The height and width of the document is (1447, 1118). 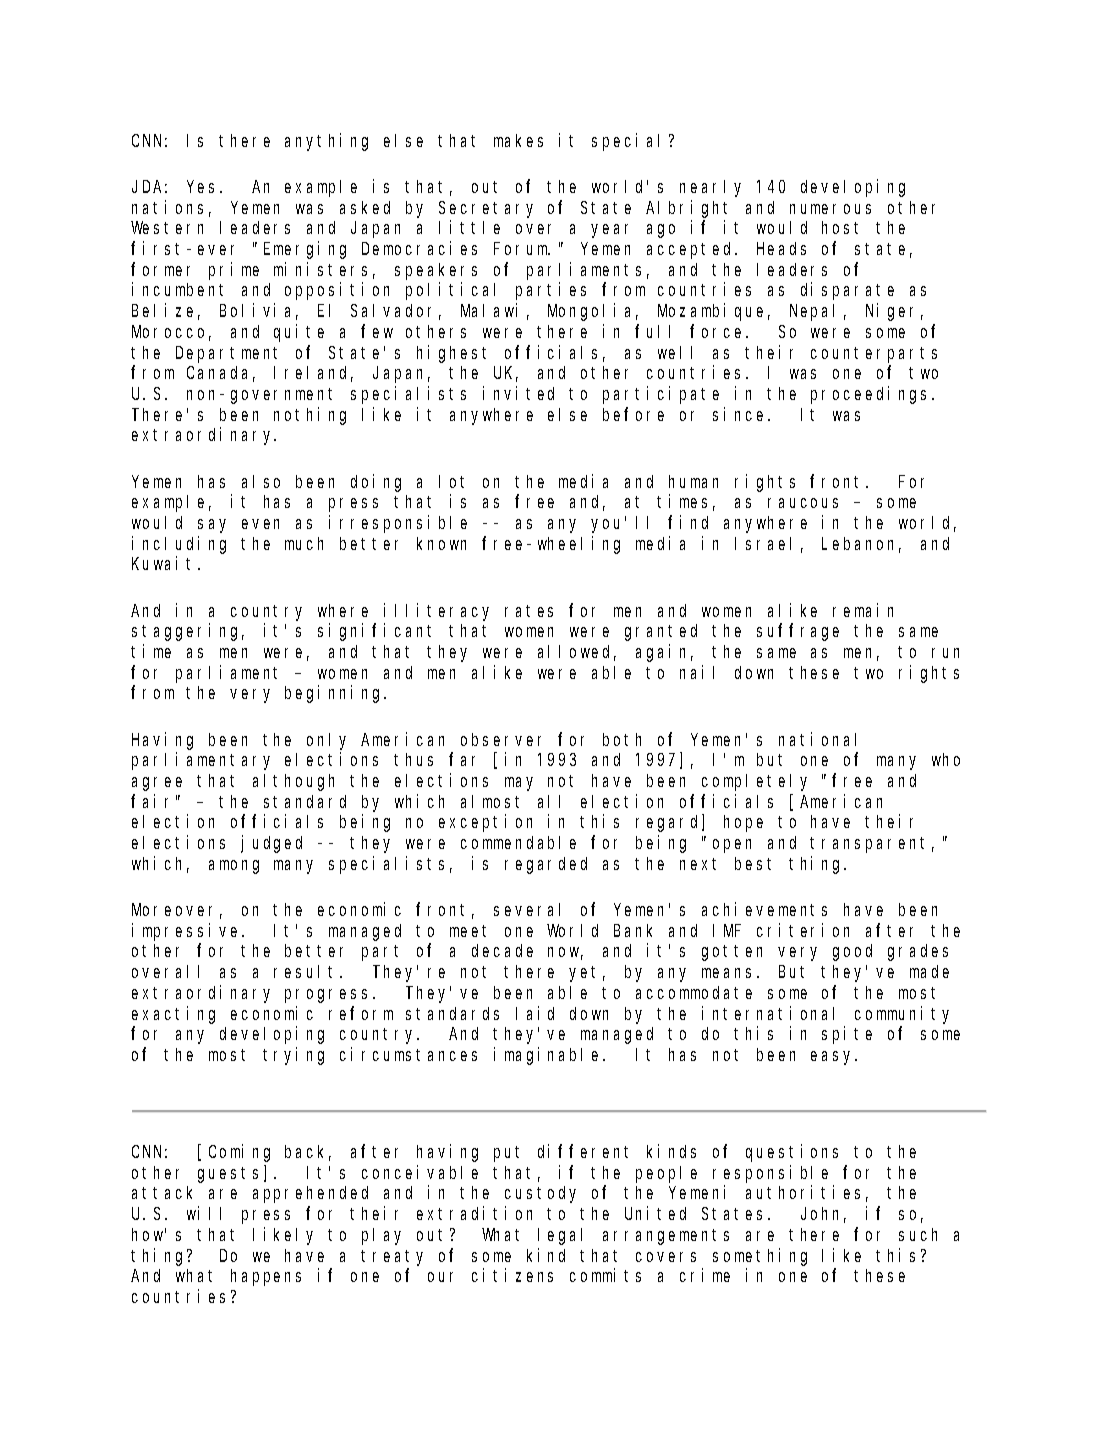 What do you see at coordinates (861, 545) in the document?
I see `Lebanon` at bounding box center [861, 545].
